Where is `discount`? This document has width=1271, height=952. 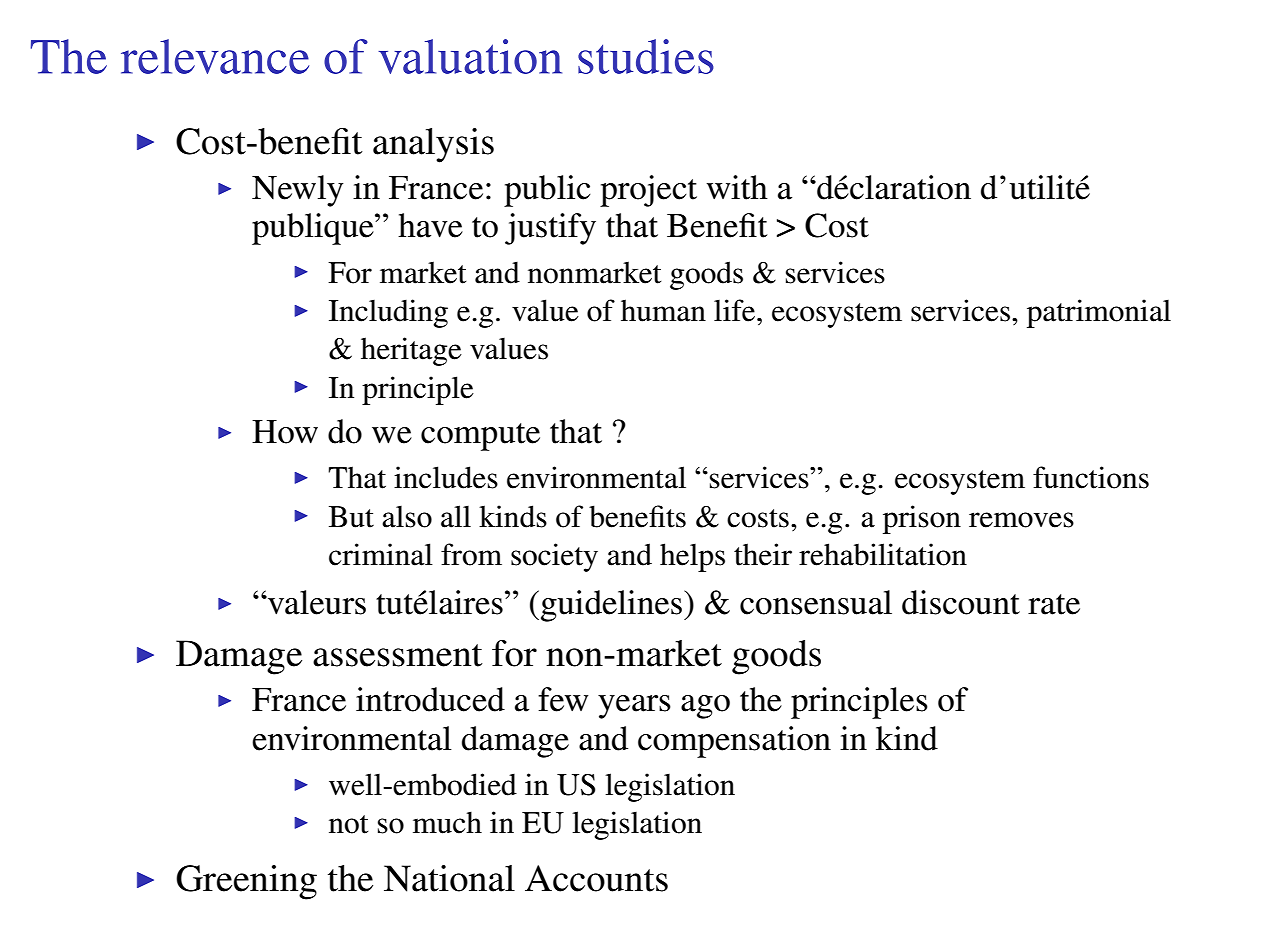
discount is located at coordinates (961, 602).
